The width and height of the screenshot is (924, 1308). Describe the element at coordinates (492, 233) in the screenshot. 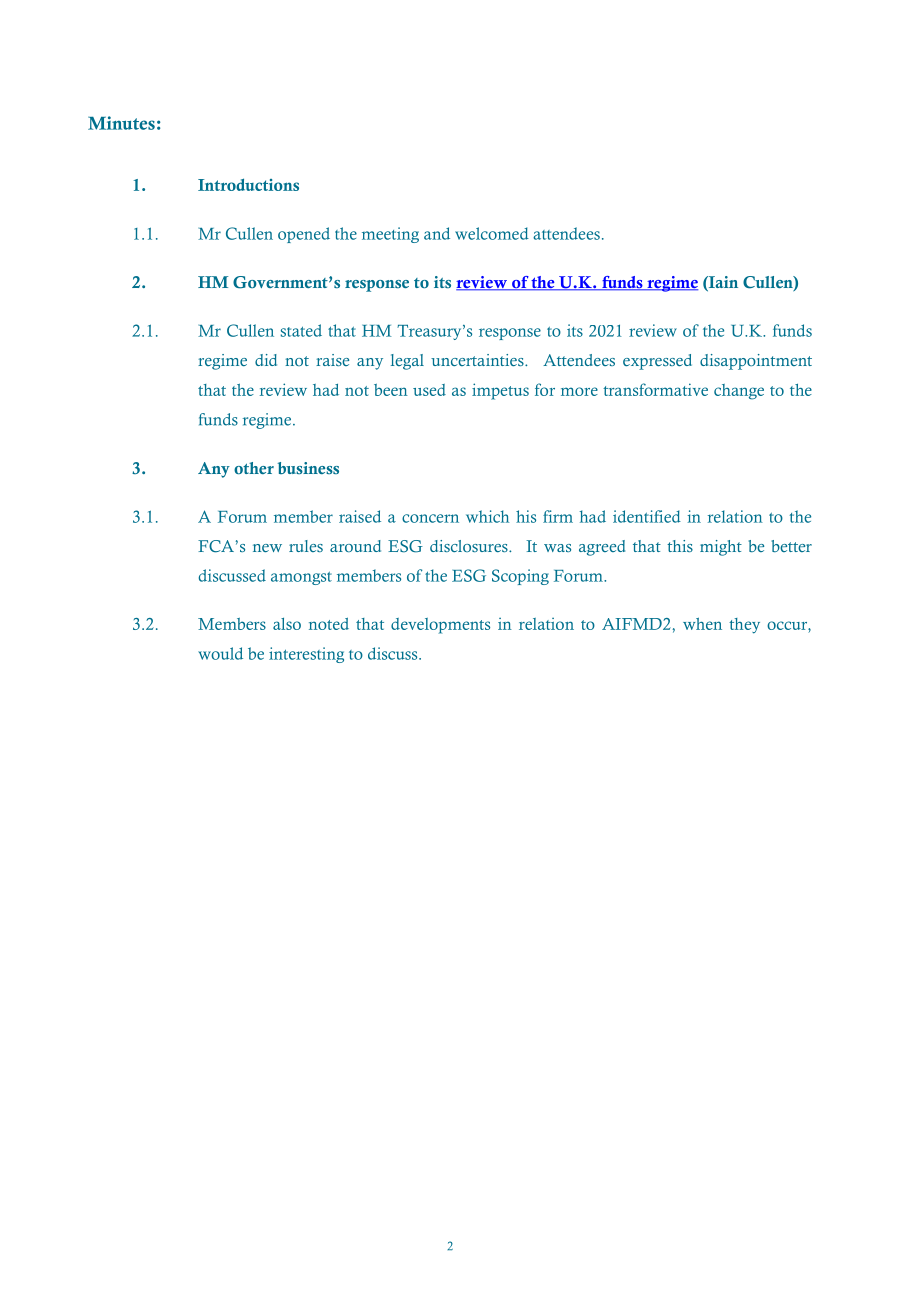

I see `welcomed` at that location.
